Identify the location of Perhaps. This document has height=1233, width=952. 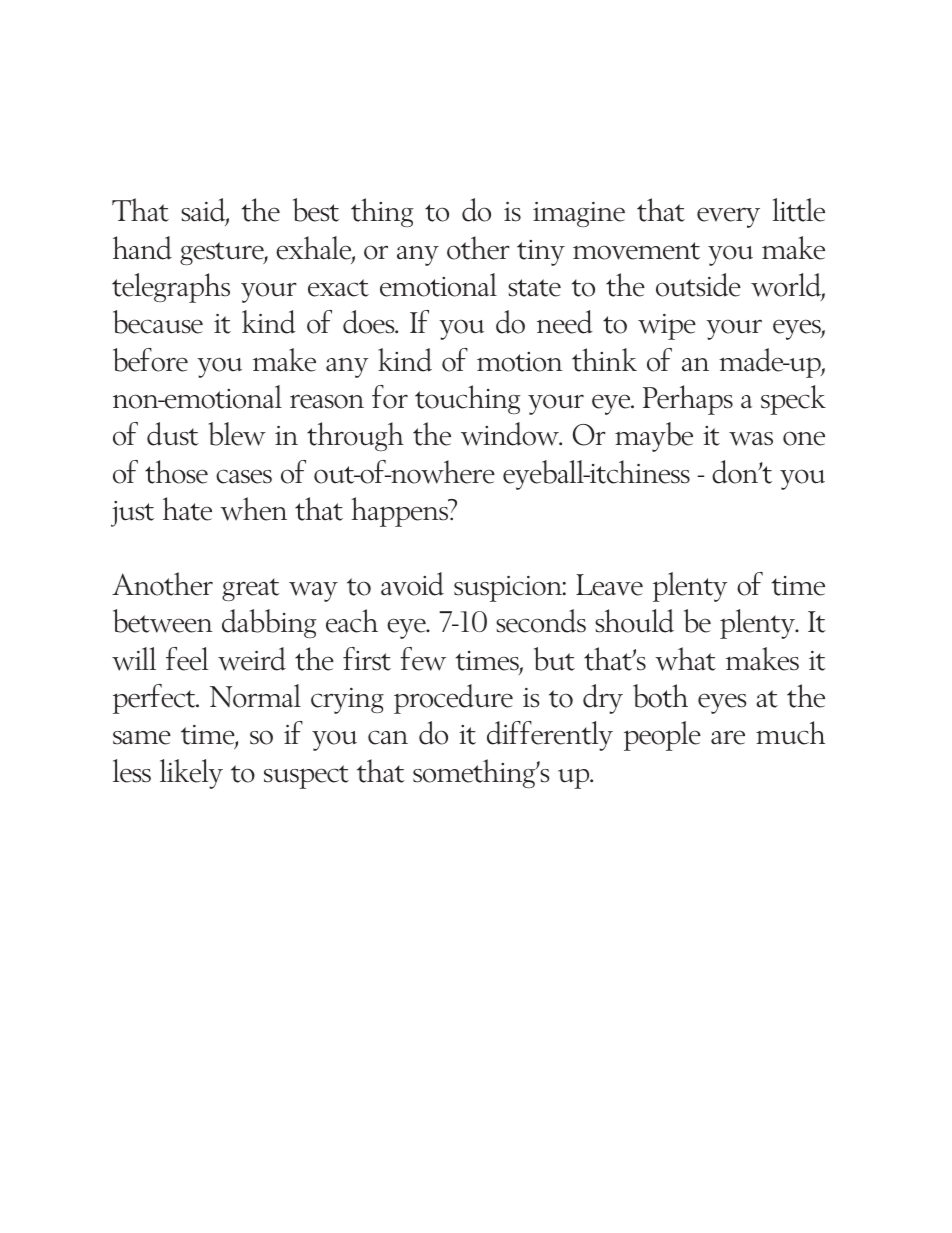
(688, 400).
